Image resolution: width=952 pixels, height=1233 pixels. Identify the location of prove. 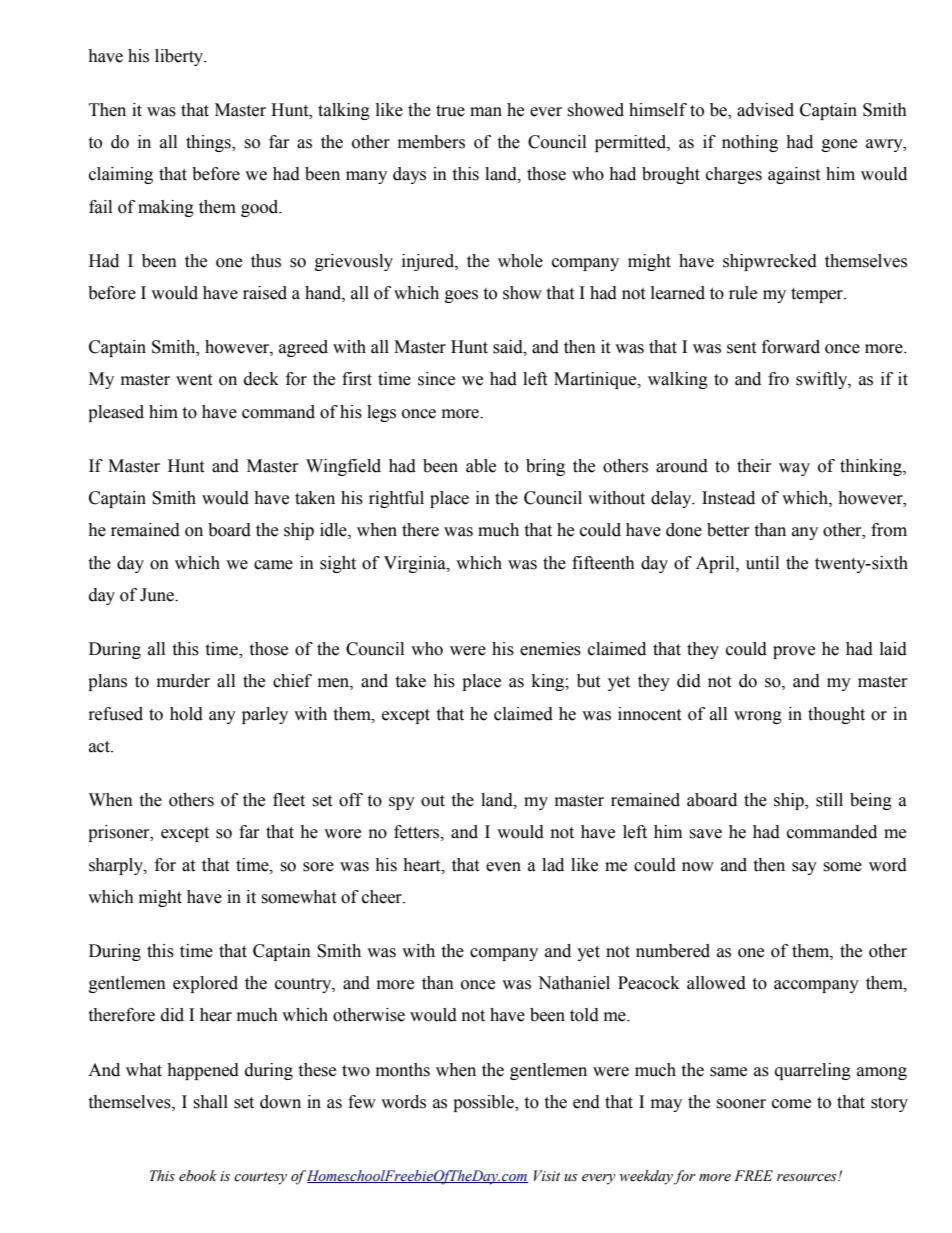
(794, 652).
